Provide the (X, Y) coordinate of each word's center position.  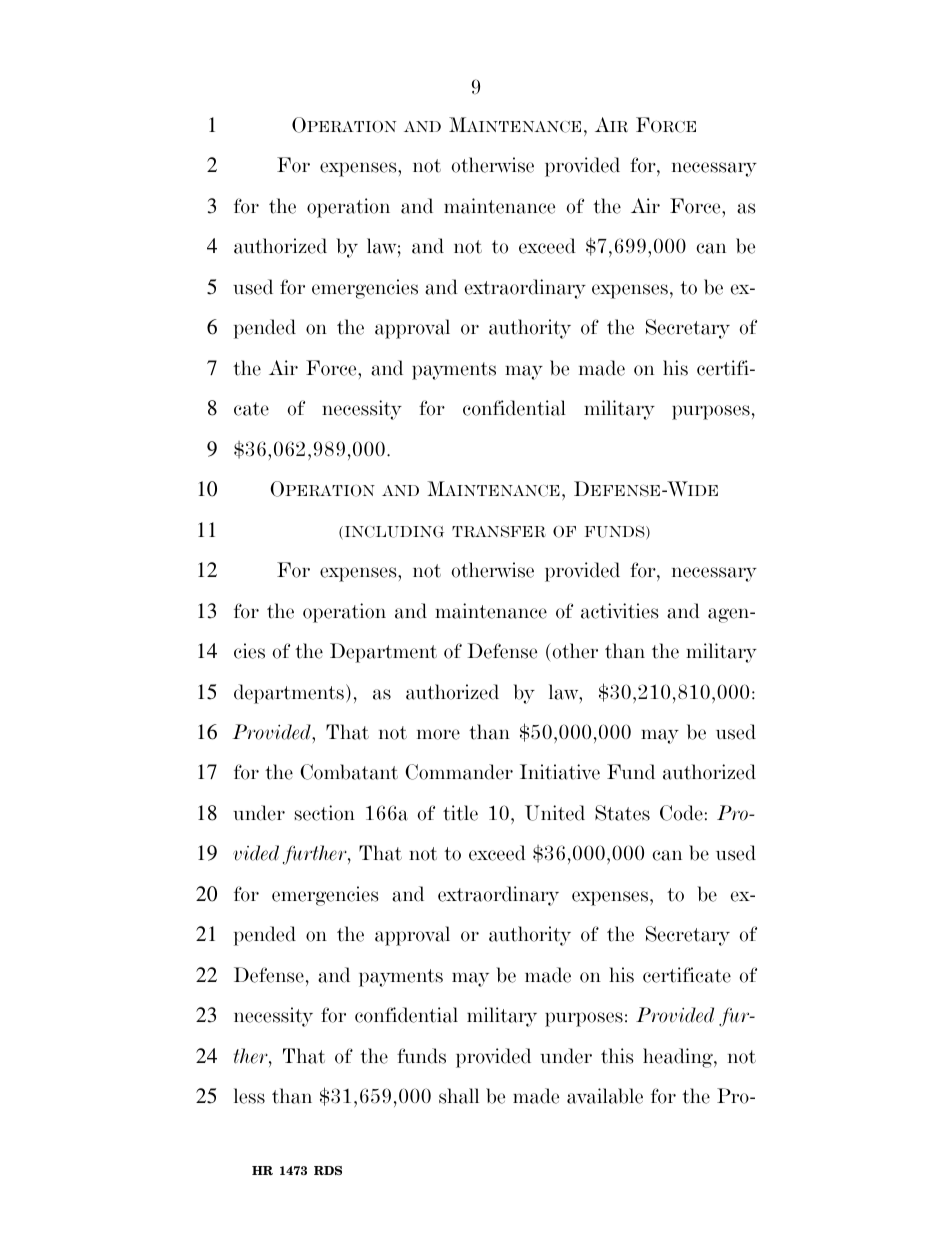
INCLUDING (393, 533)
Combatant (349, 772)
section (325, 813)
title (460, 813)
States (622, 813)
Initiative (560, 772)
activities (619, 611)
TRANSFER (499, 532)
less (249, 1096)
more (438, 734)
